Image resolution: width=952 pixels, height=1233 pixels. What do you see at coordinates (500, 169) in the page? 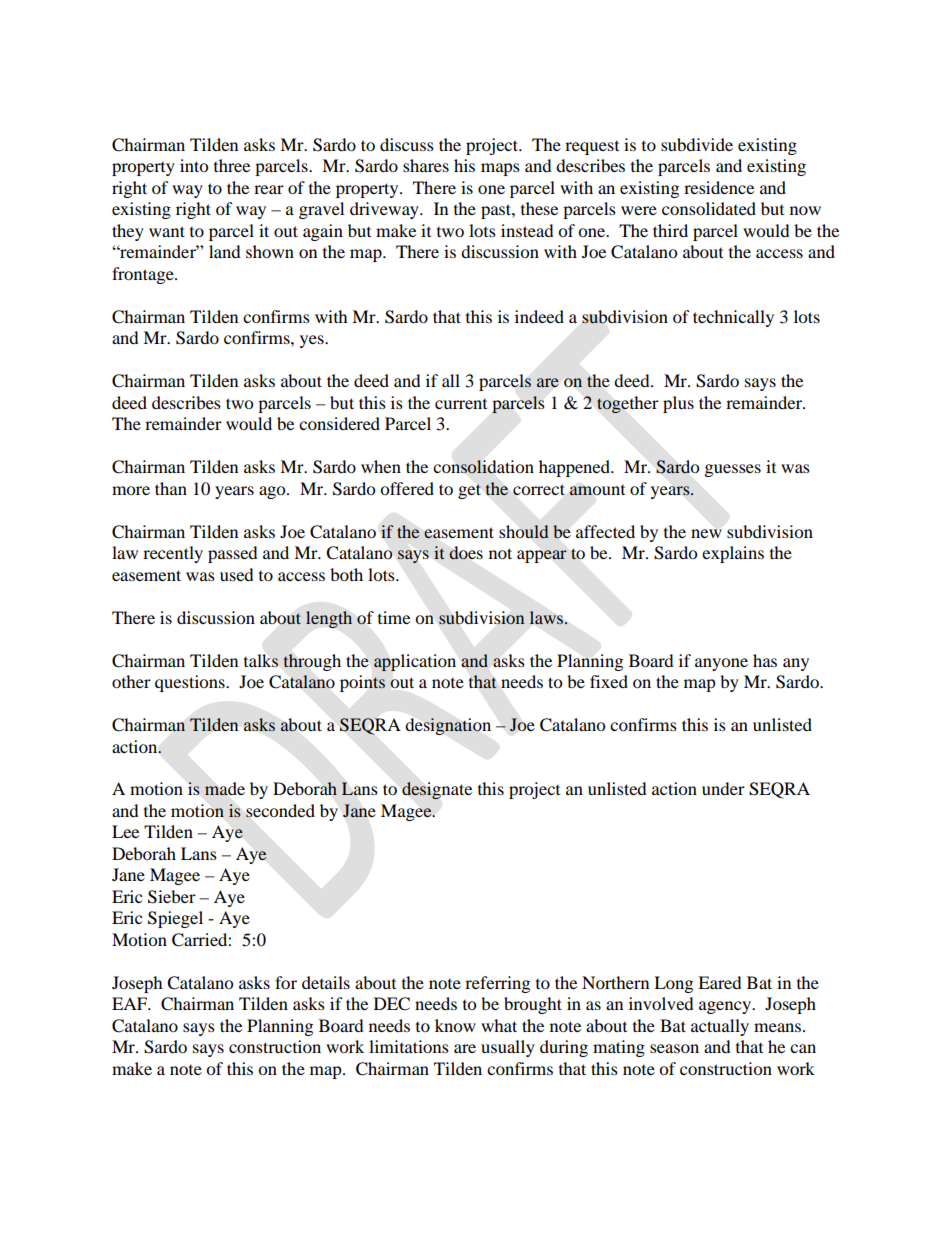
I see `maps` at bounding box center [500, 169].
